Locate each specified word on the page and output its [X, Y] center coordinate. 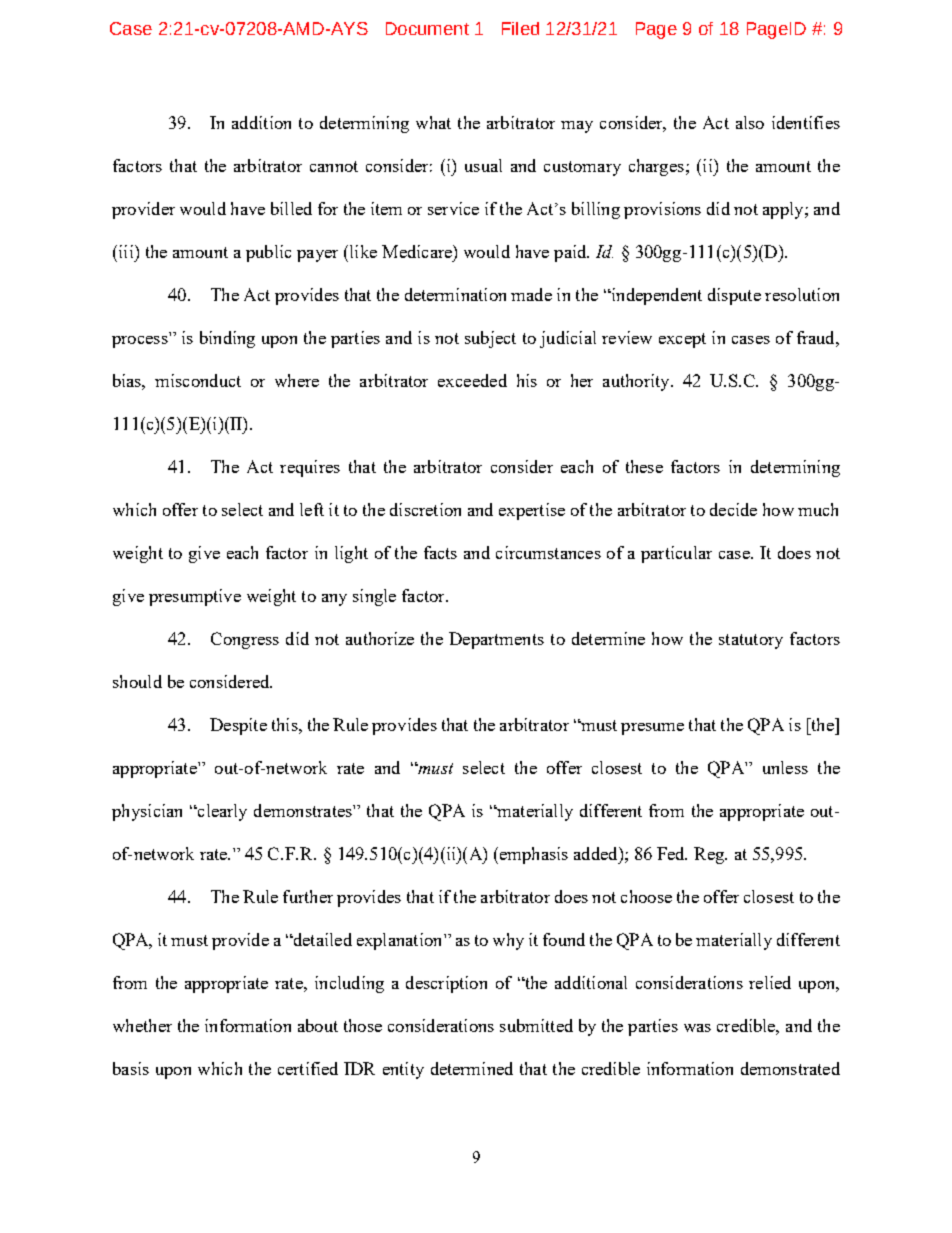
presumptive [195, 597]
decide [733, 509]
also [750, 122]
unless [785, 767]
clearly [221, 812]
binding [227, 339]
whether [142, 1025]
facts [440, 552]
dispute [734, 296]
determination [455, 294]
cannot [334, 166]
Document [427, 28]
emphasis [532, 855]
